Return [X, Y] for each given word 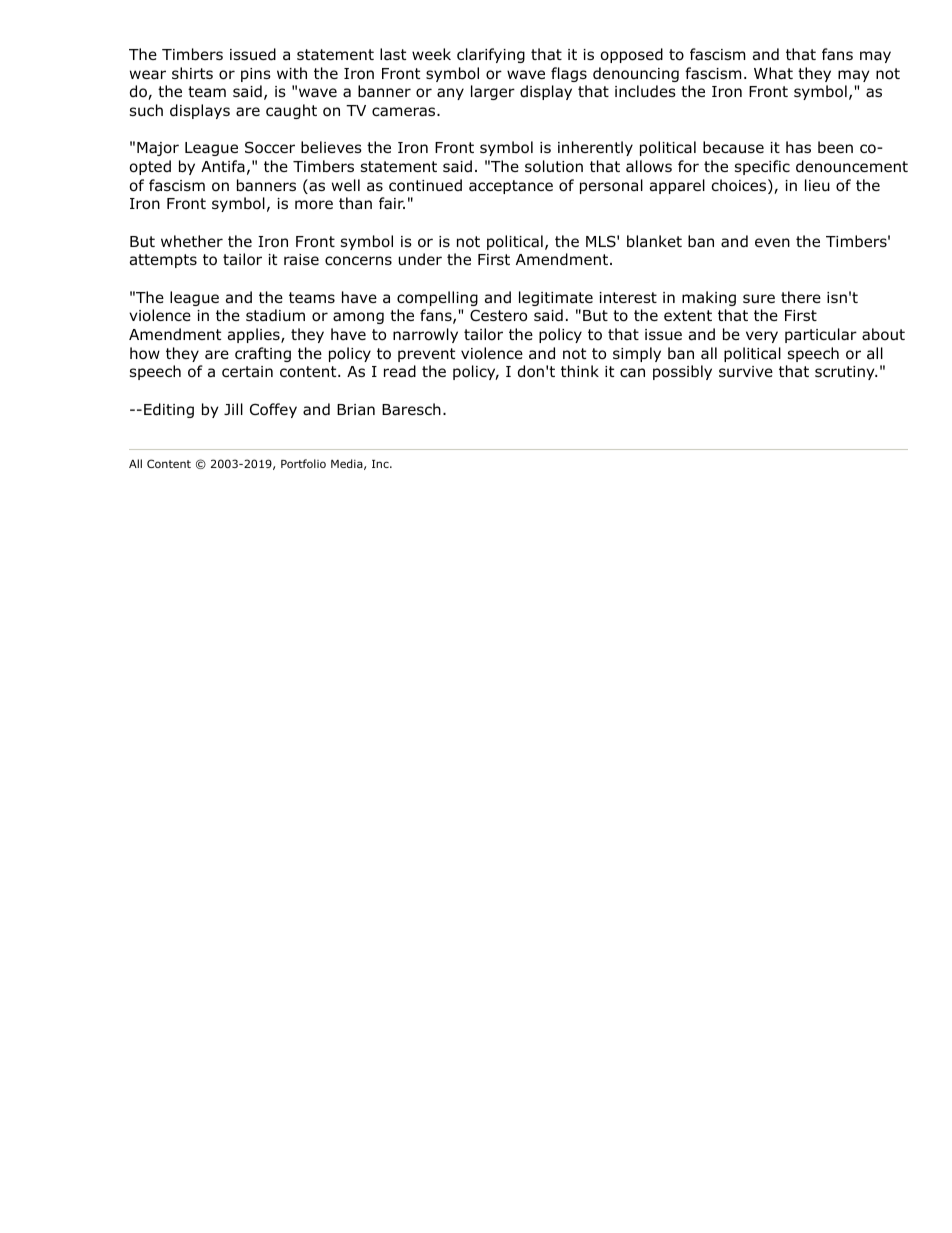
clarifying [491, 55]
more [314, 205]
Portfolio [303, 463]
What [773, 73]
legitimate [556, 298]
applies [255, 335]
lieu [817, 185]
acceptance [511, 187]
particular [821, 335]
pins [256, 75]
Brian [356, 409]
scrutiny [846, 373]
